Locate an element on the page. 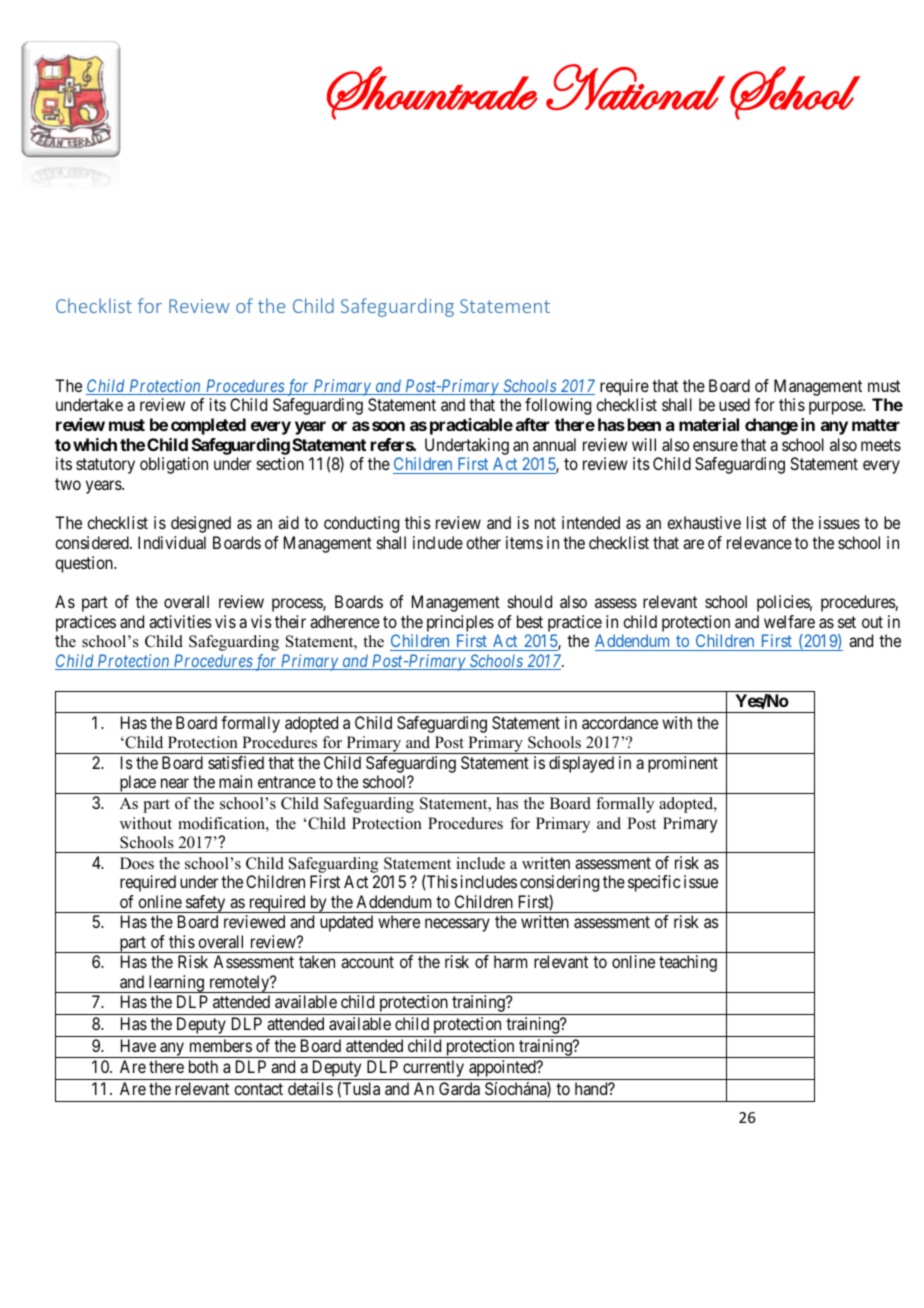 This image has height=1308, width=924. currently is located at coordinates (433, 1070).
